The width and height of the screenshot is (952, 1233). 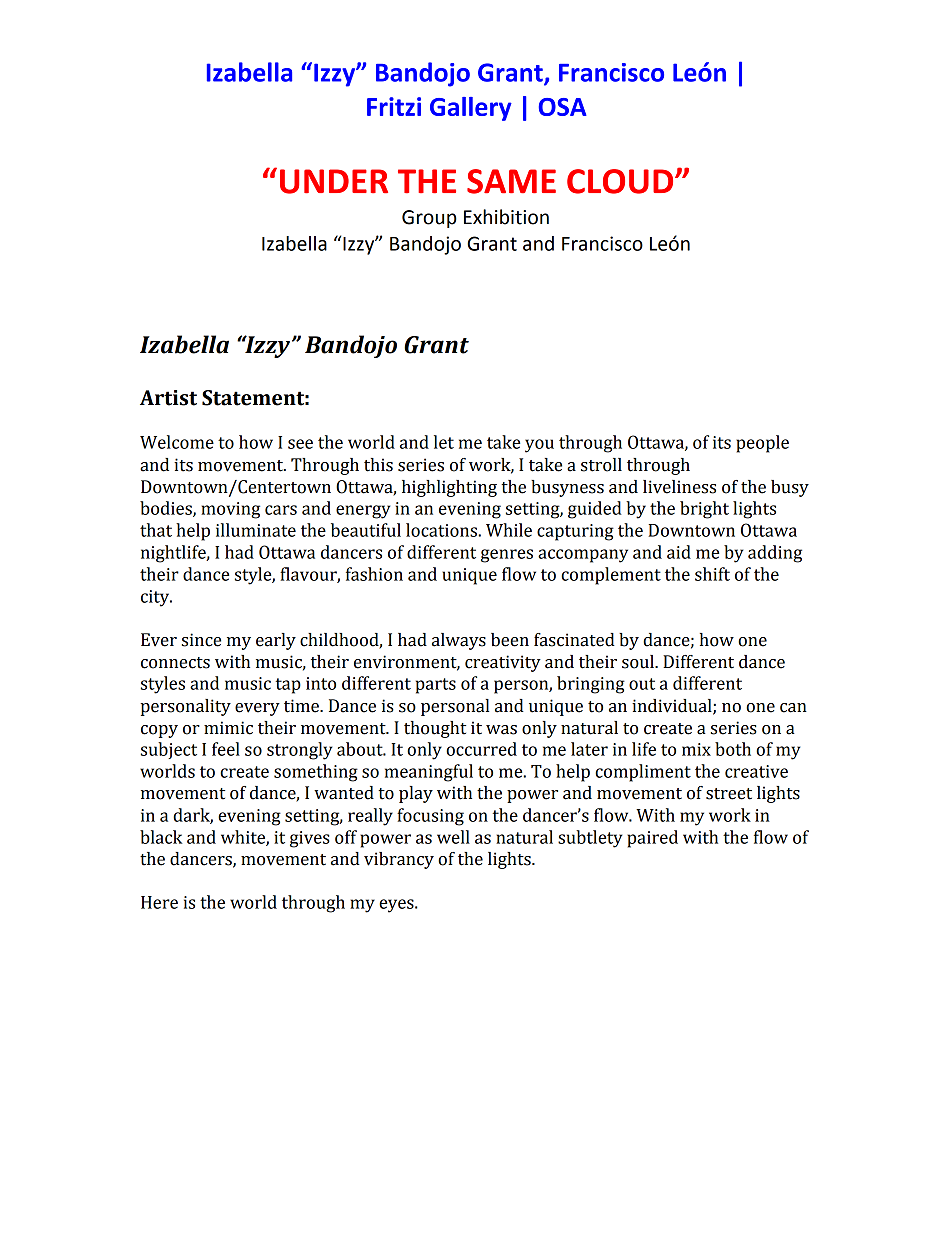 What do you see at coordinates (621, 181) in the screenshot?
I see `CLOUD` at bounding box center [621, 181].
